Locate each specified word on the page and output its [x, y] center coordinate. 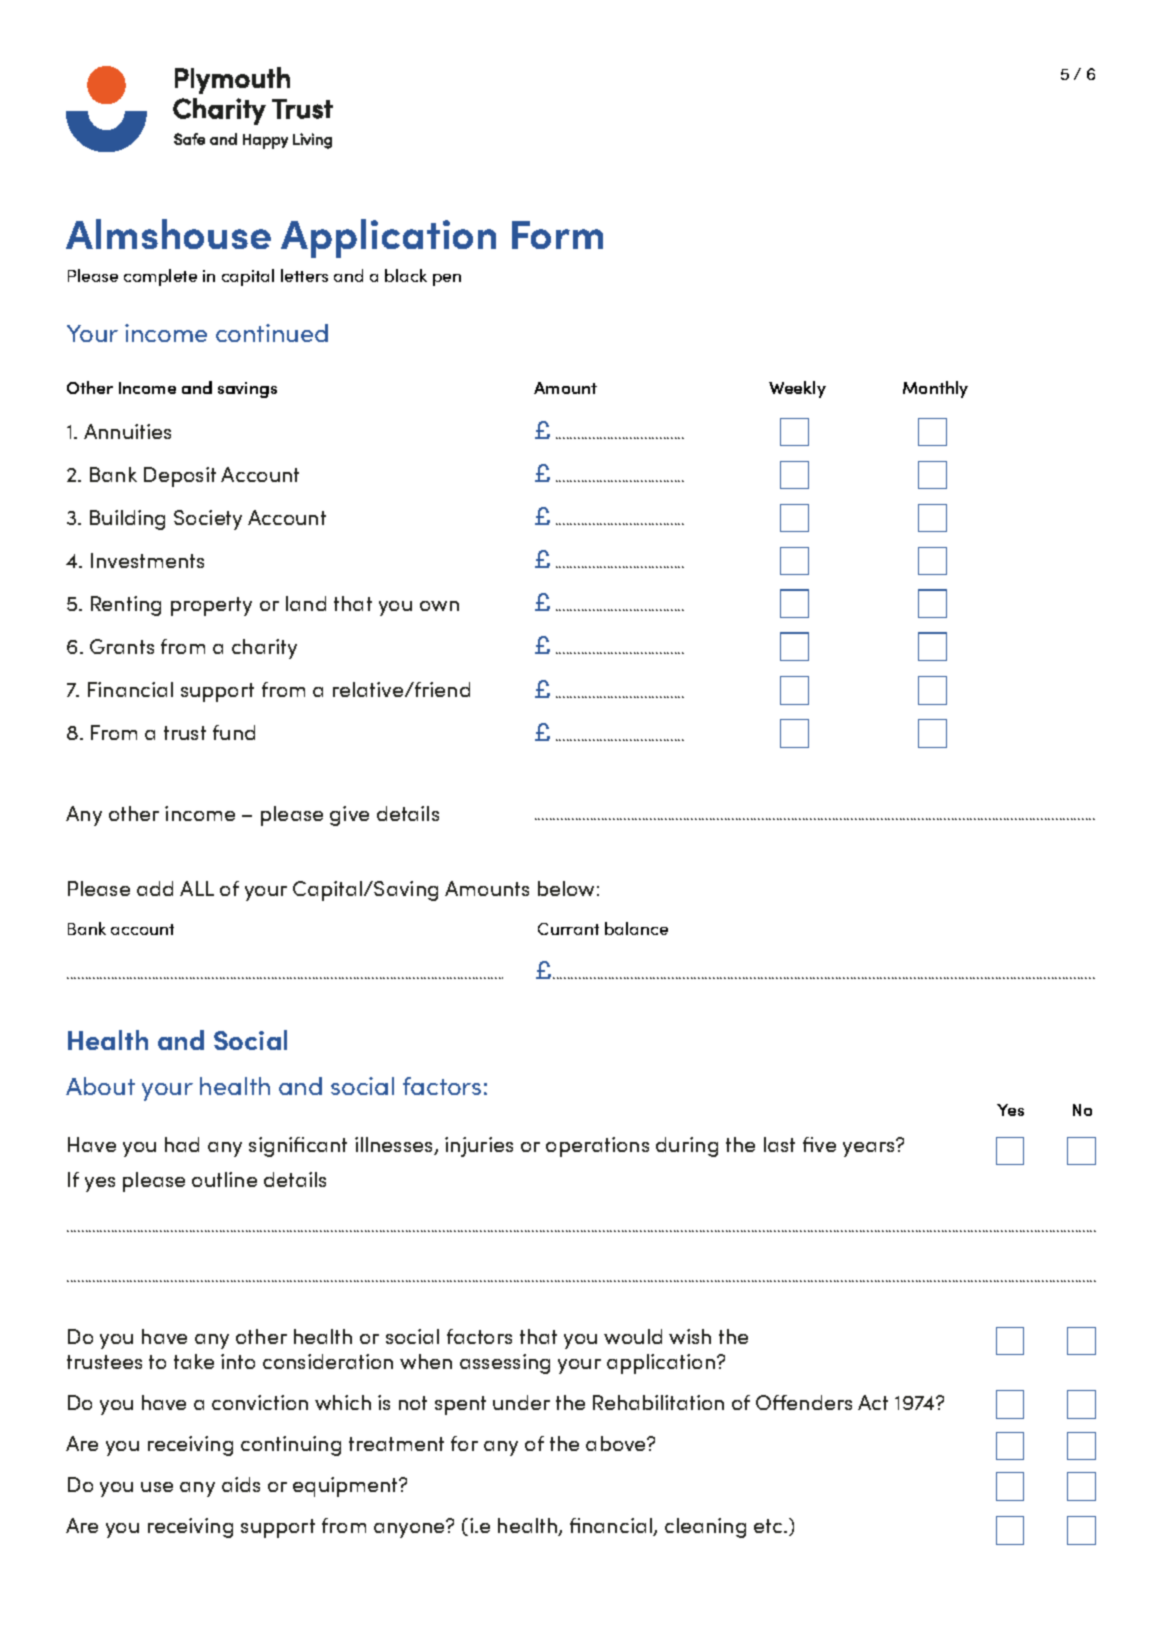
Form [557, 235]
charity [264, 649]
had [182, 1144]
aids [241, 1484]
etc [769, 1526]
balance [636, 928]
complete [160, 277]
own [439, 606]
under [521, 1402]
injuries [479, 1147]
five [819, 1144]
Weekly [797, 389]
